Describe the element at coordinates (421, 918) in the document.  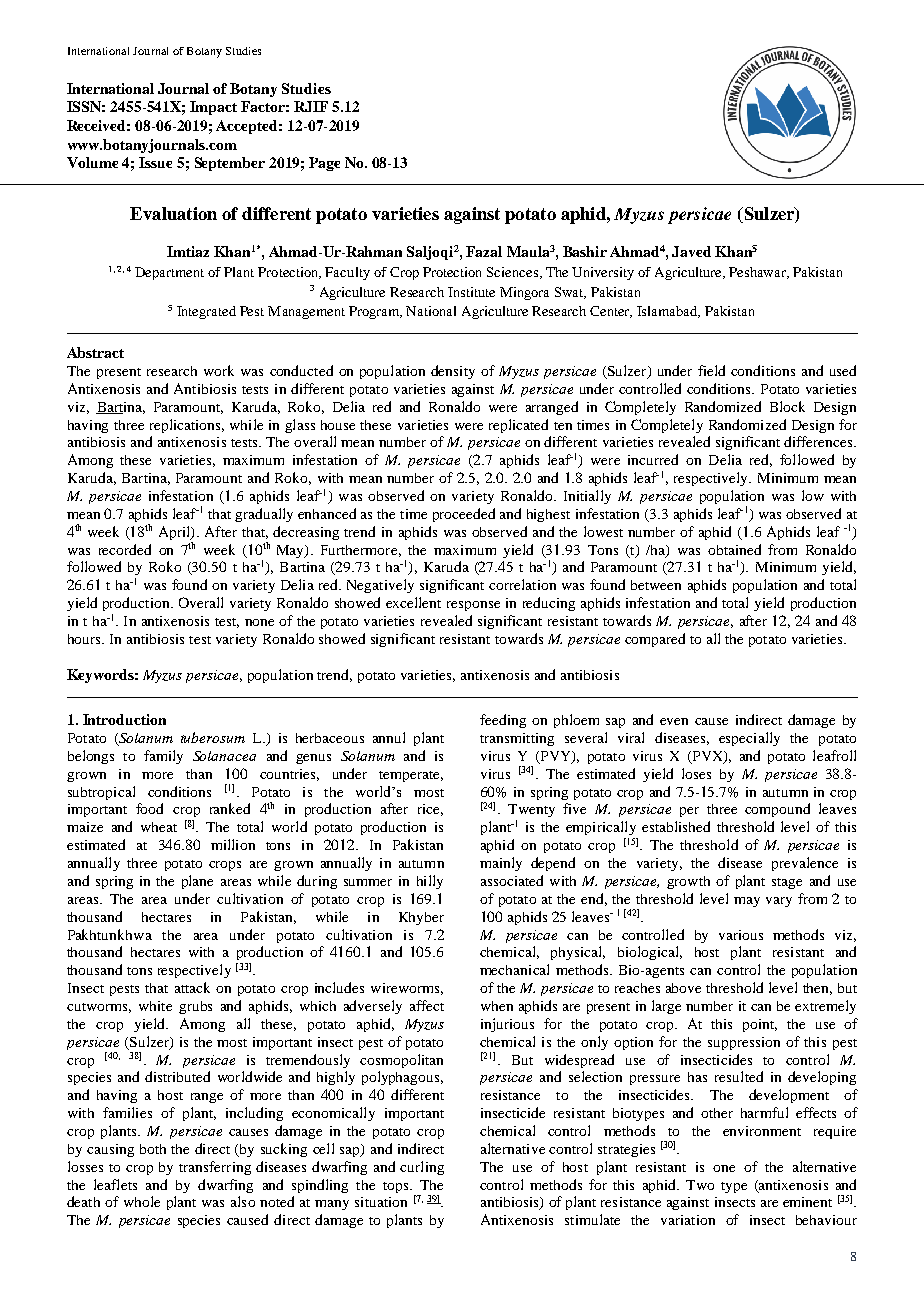
I see `Khyber` at that location.
